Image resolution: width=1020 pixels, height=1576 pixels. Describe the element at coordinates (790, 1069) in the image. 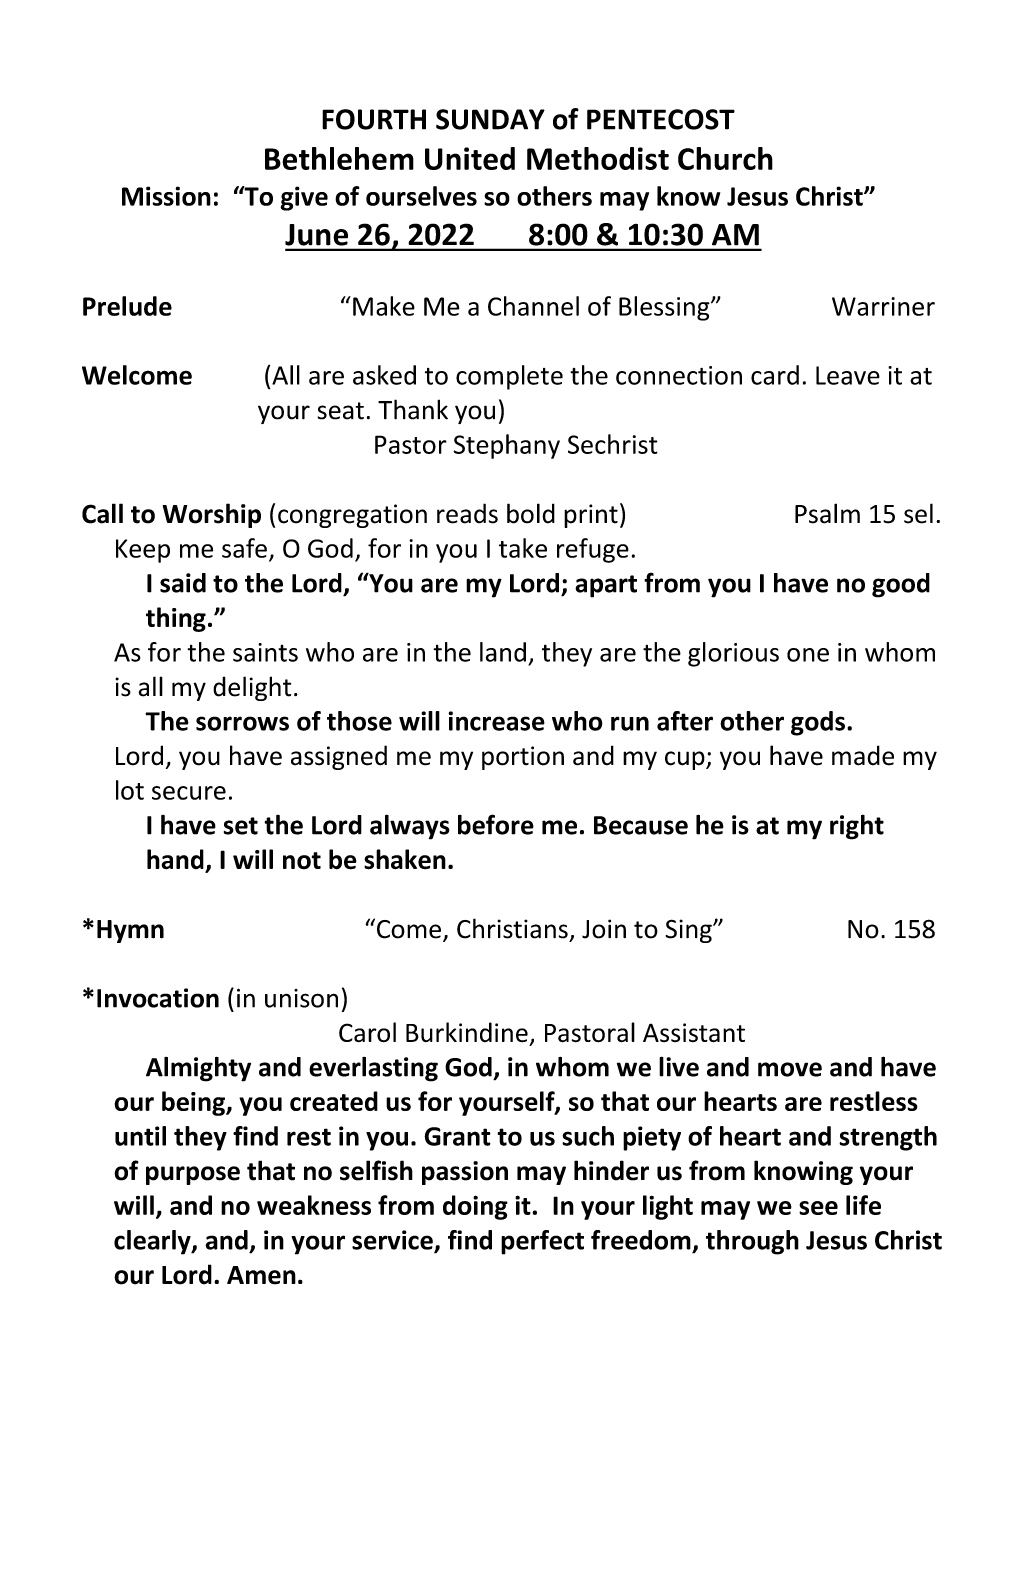

I see `move` at that location.
